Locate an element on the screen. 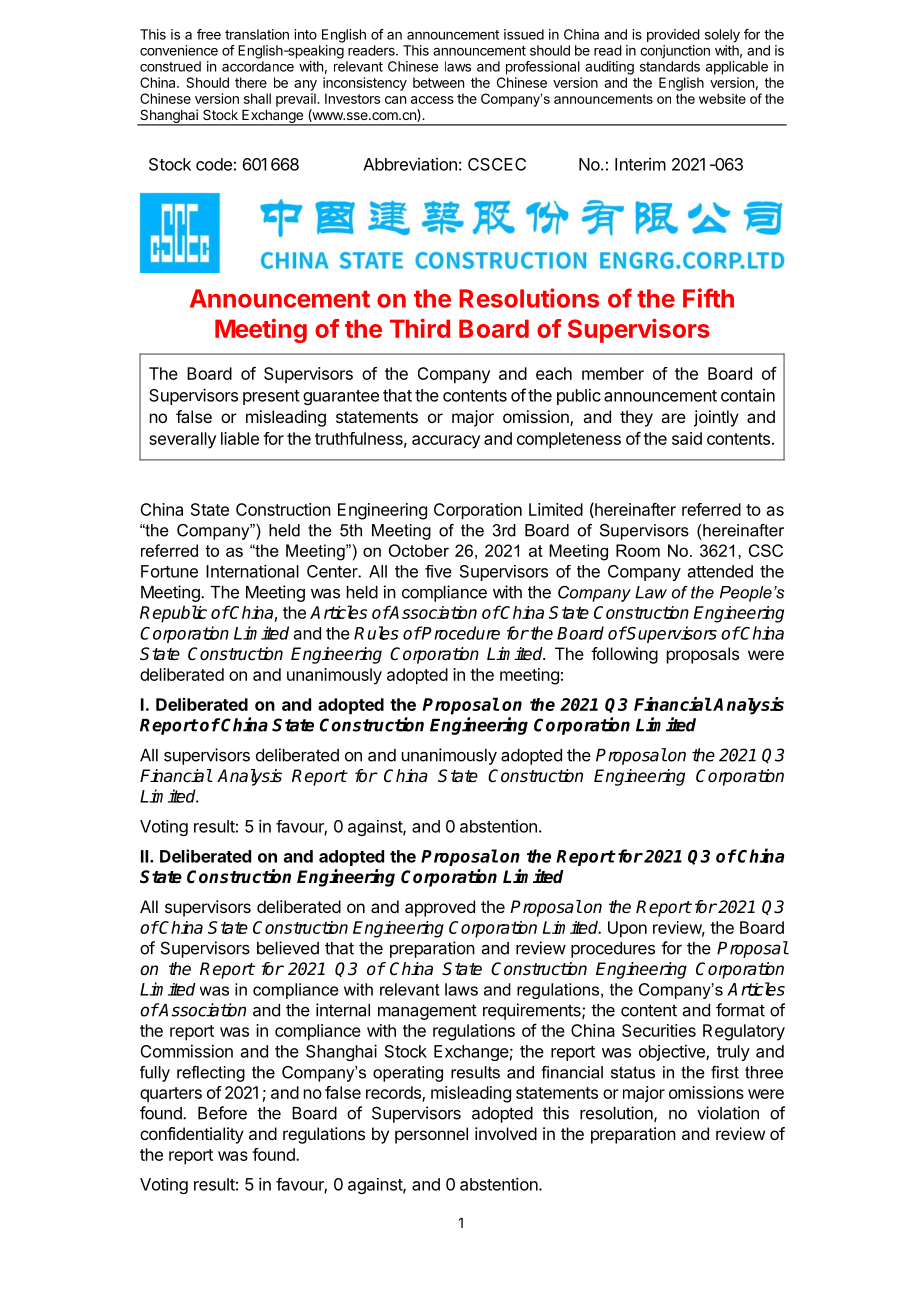  standards is located at coordinates (670, 66).
